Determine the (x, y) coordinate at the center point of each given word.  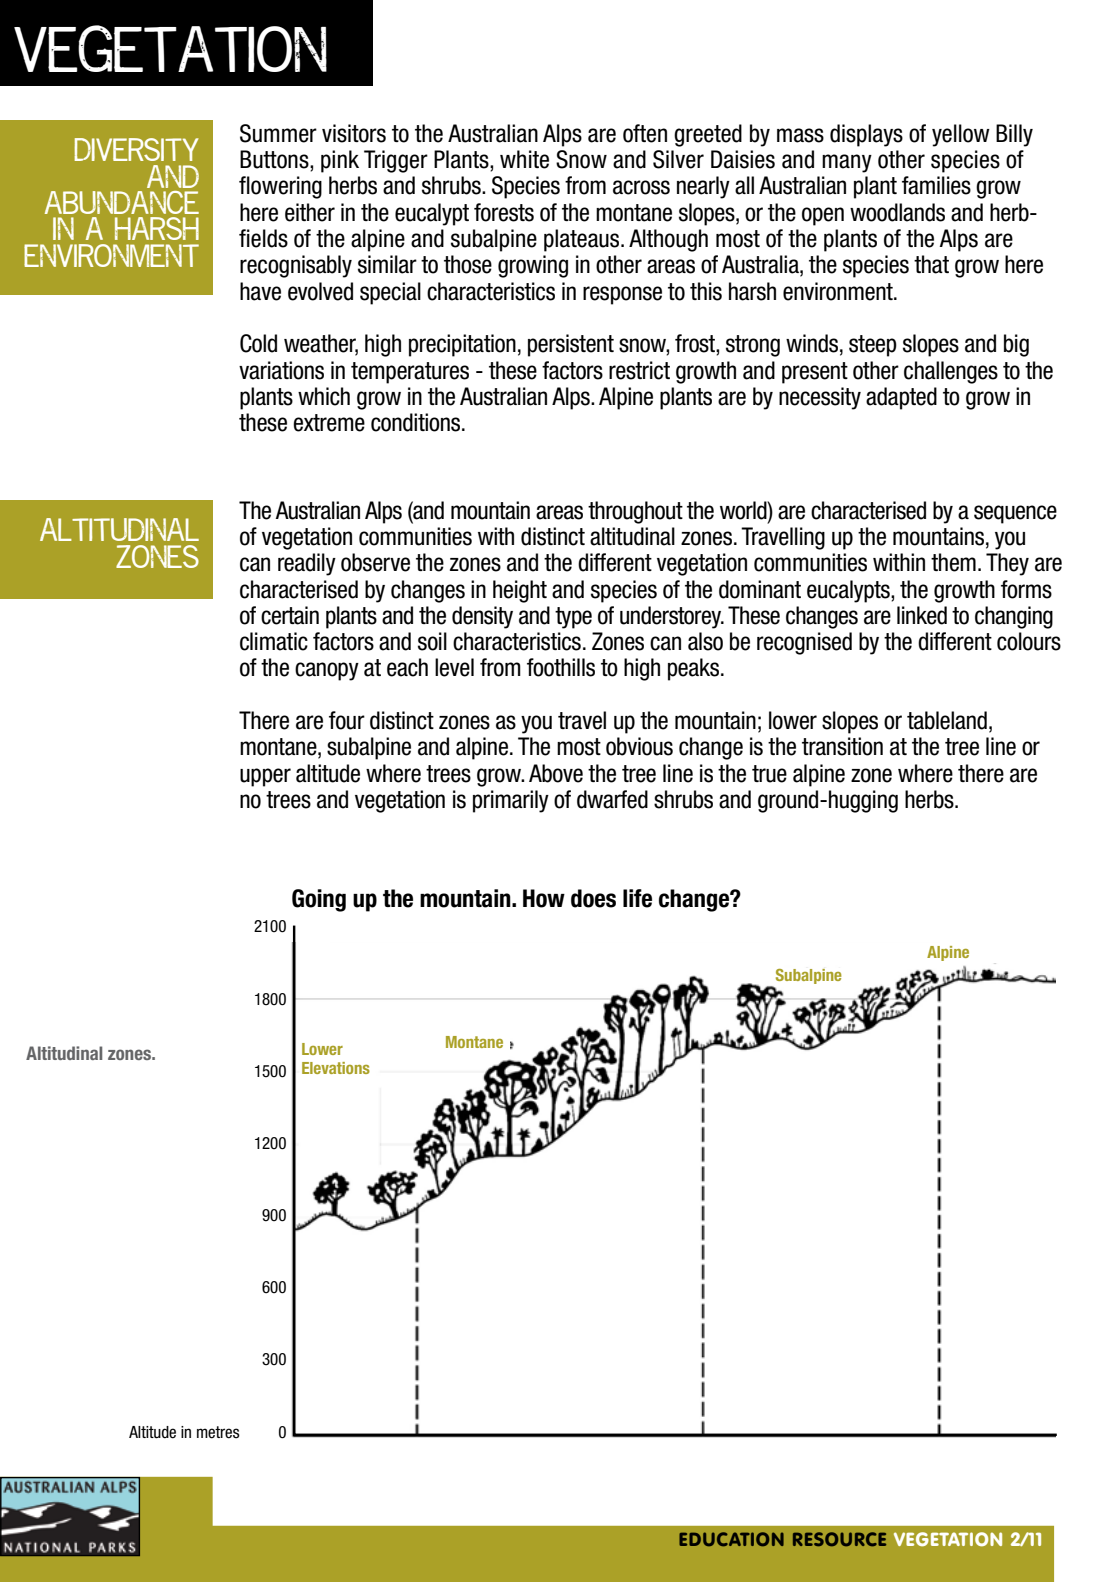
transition (842, 746)
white (524, 159)
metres (218, 1432)
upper (265, 777)
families (936, 185)
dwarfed (612, 799)
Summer (278, 133)
